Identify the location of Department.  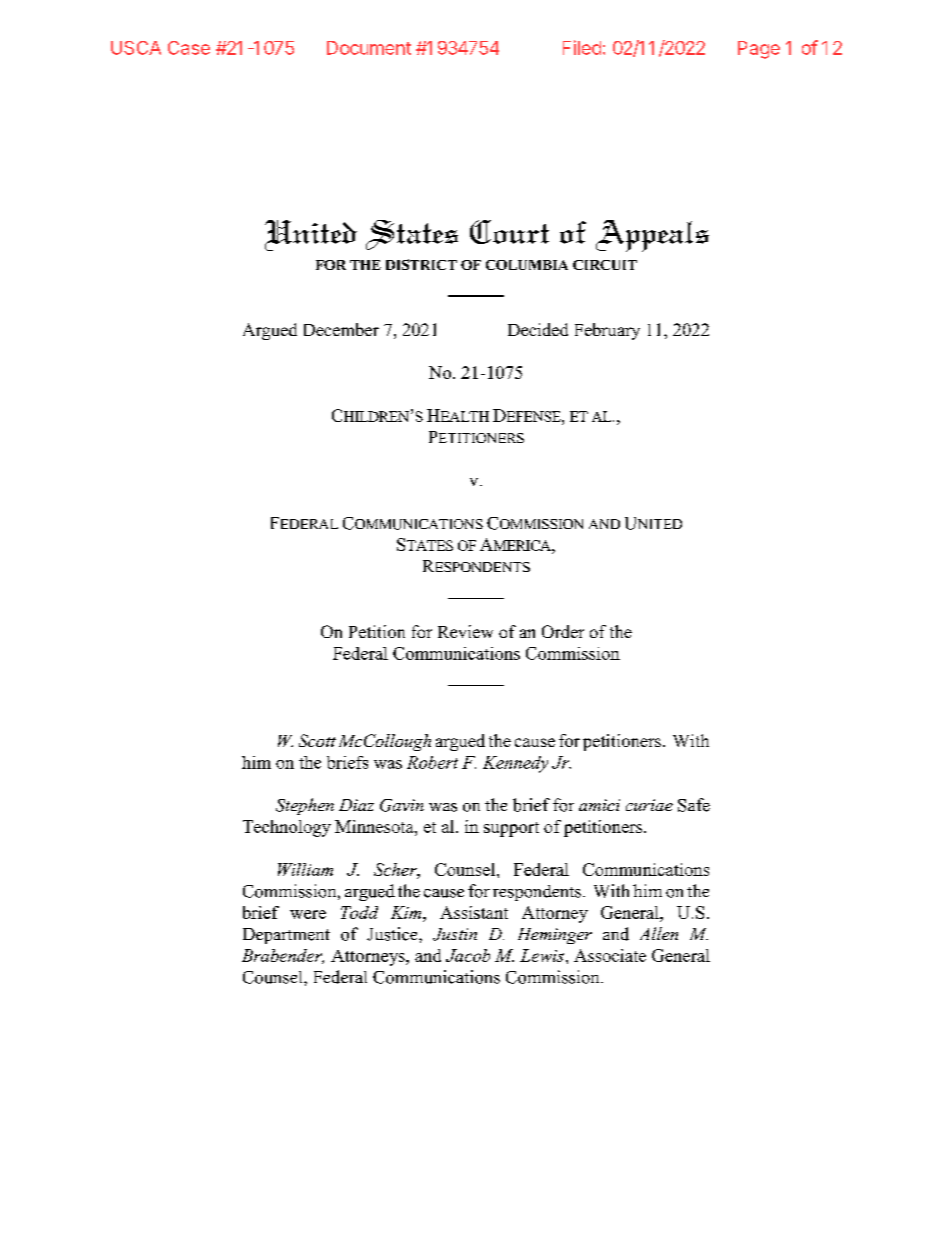
(286, 936).
